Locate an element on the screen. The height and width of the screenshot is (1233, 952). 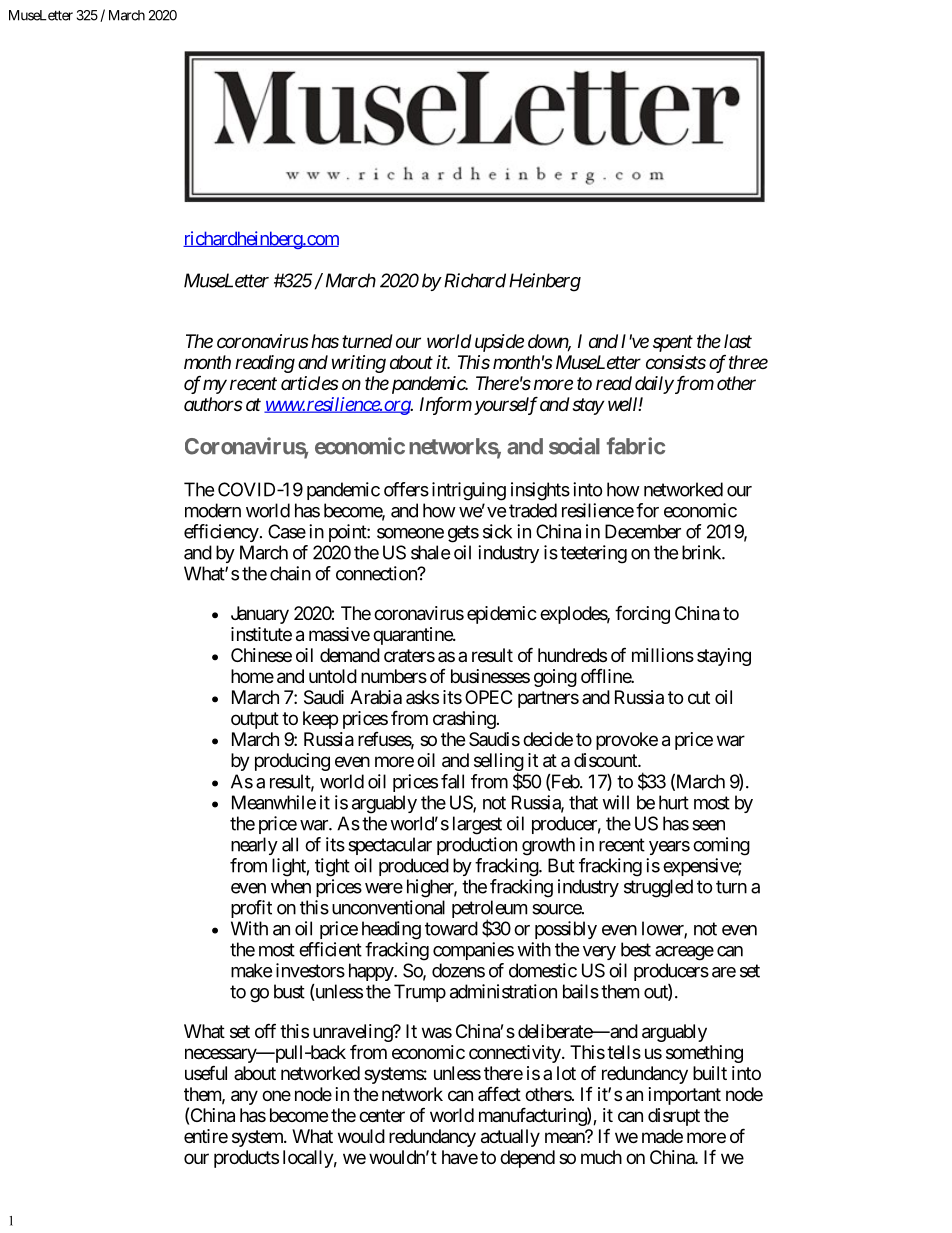
any is located at coordinates (244, 1097).
